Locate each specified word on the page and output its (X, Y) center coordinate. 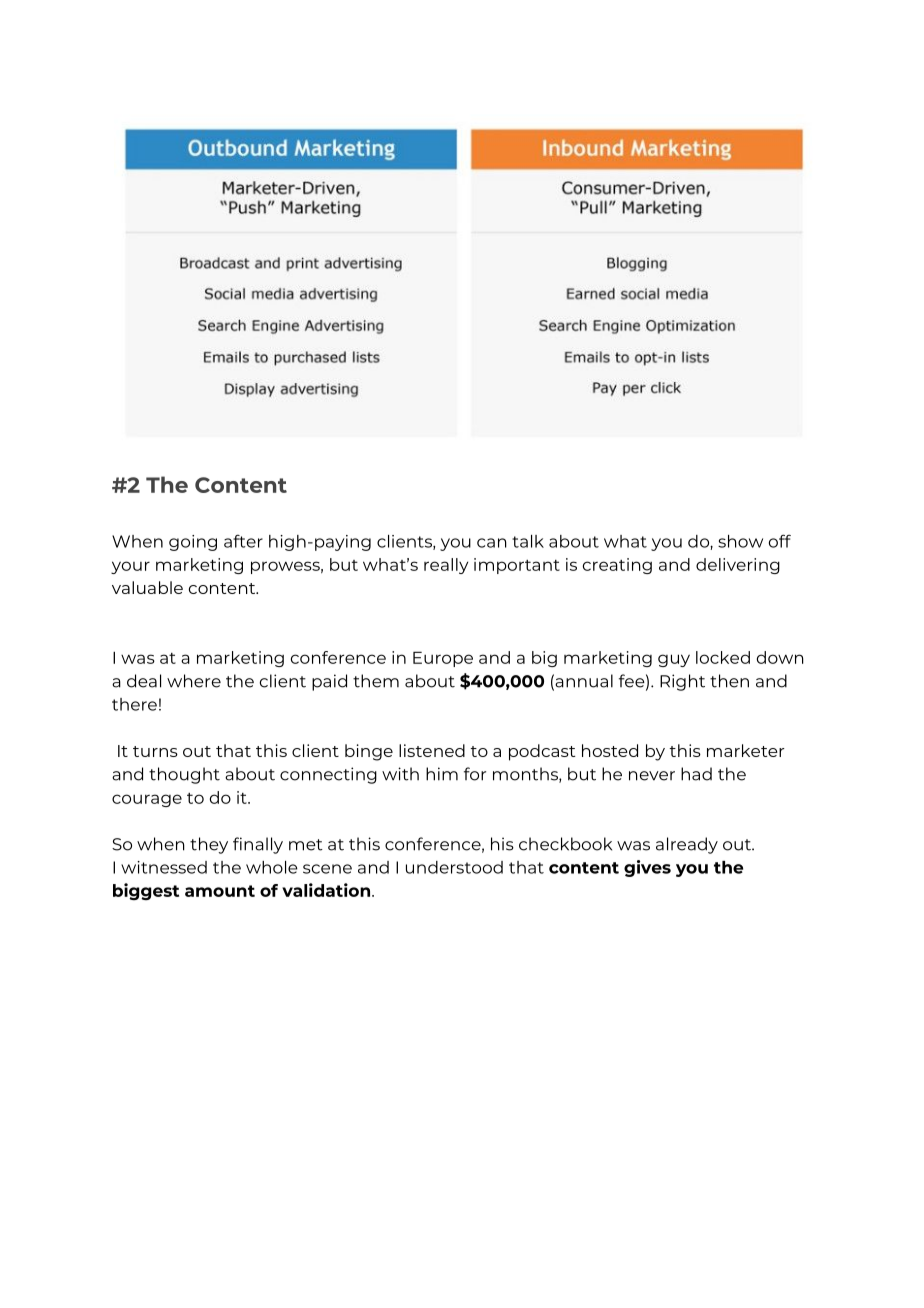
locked (723, 657)
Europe (443, 659)
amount (220, 891)
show (740, 541)
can (492, 543)
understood (454, 867)
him (442, 774)
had (696, 774)
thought (184, 775)
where (194, 681)
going (193, 543)
